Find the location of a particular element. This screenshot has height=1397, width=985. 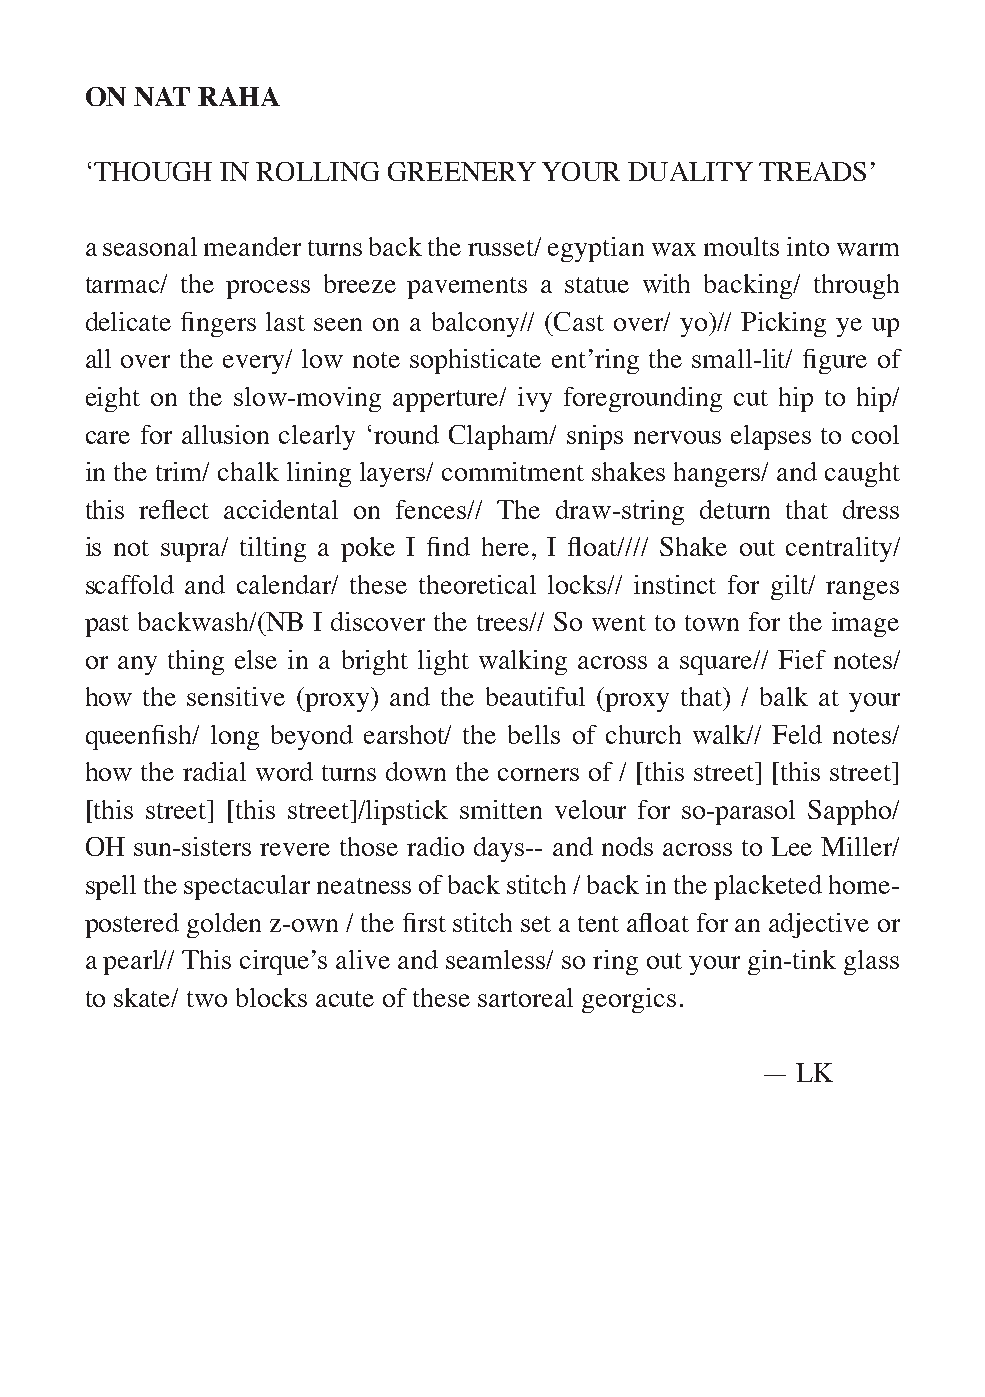

reflect is located at coordinates (174, 509).
